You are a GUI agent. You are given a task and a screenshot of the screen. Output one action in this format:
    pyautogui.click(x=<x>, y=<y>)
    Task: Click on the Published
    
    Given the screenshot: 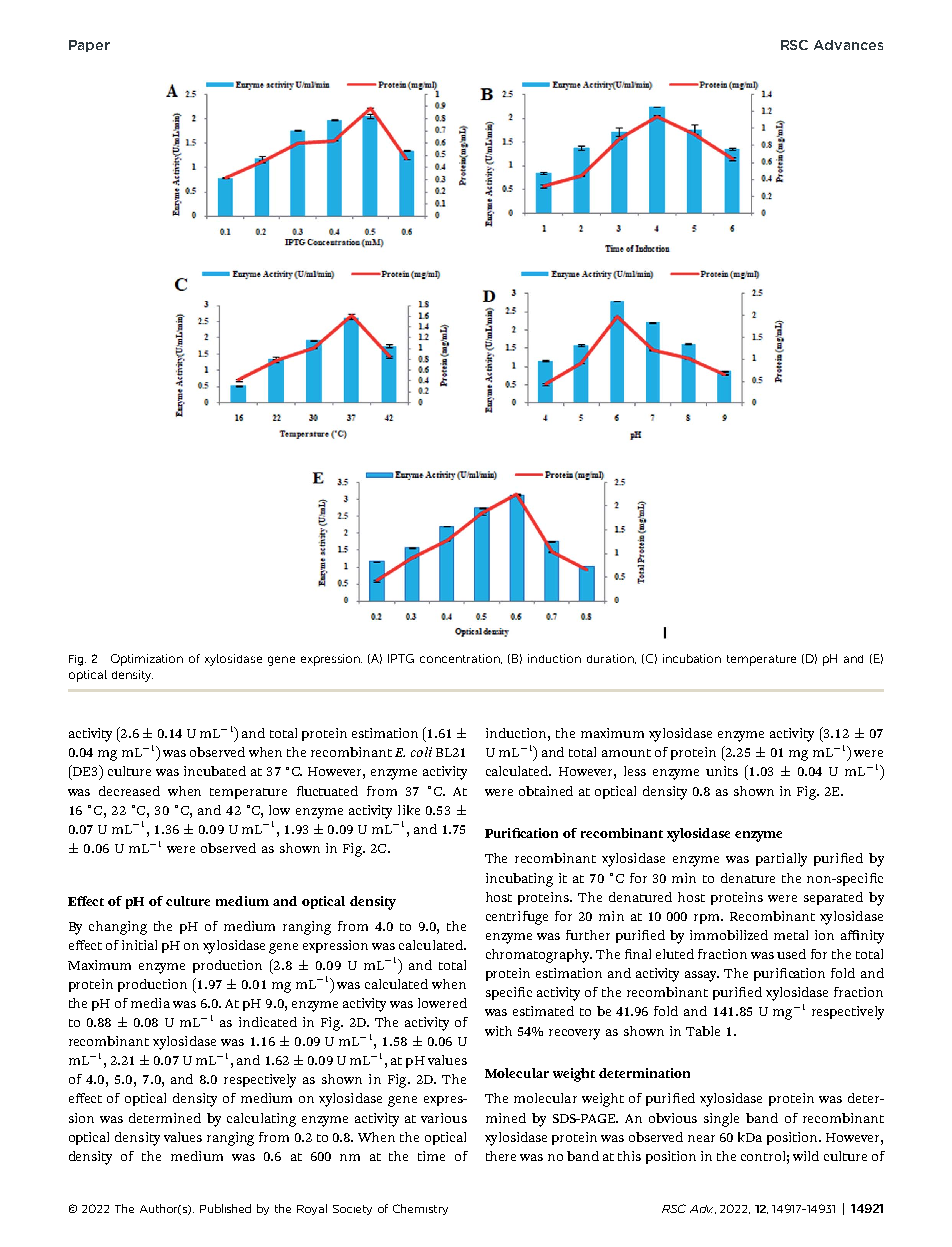 What is the action you would take?
    pyautogui.click(x=225, y=1208)
